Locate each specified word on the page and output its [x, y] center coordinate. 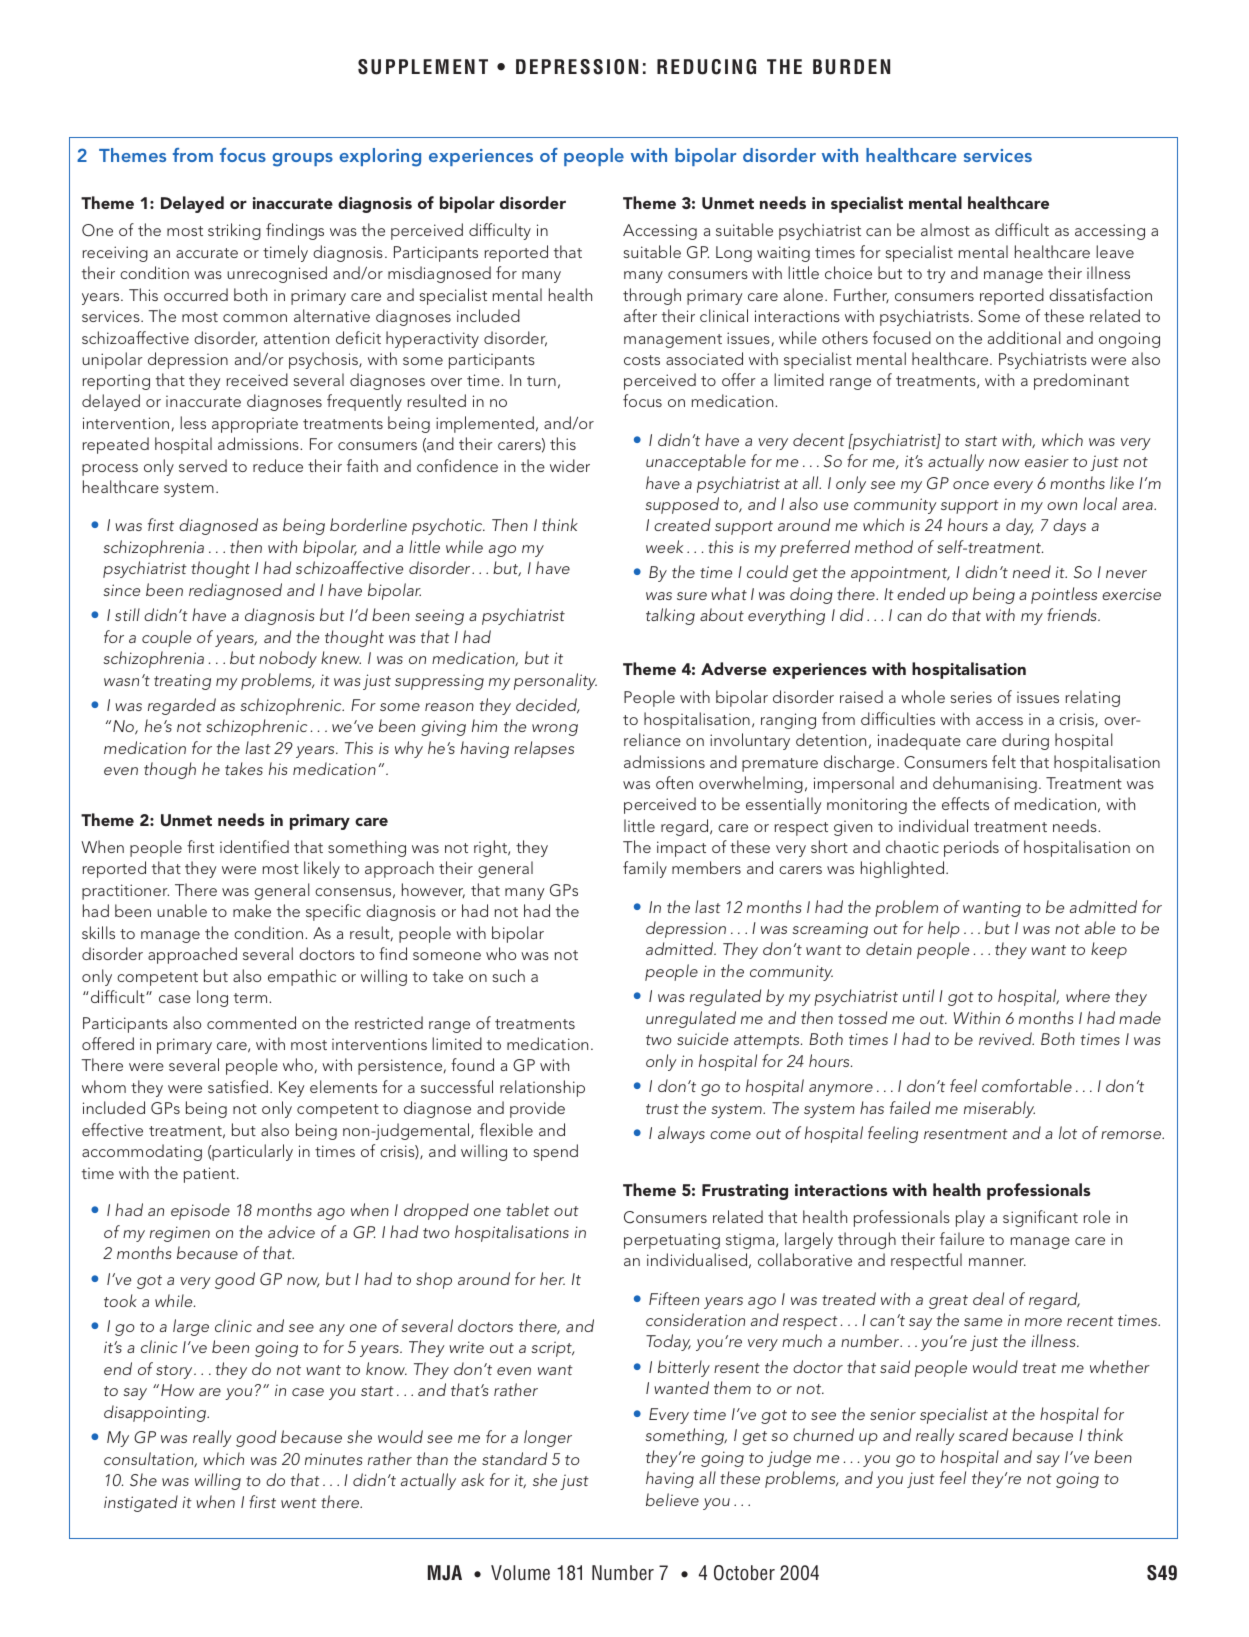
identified [254, 846]
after [640, 315]
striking [234, 231]
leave [1115, 251]
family [645, 869]
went [299, 1503]
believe [672, 1499]
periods [971, 848]
